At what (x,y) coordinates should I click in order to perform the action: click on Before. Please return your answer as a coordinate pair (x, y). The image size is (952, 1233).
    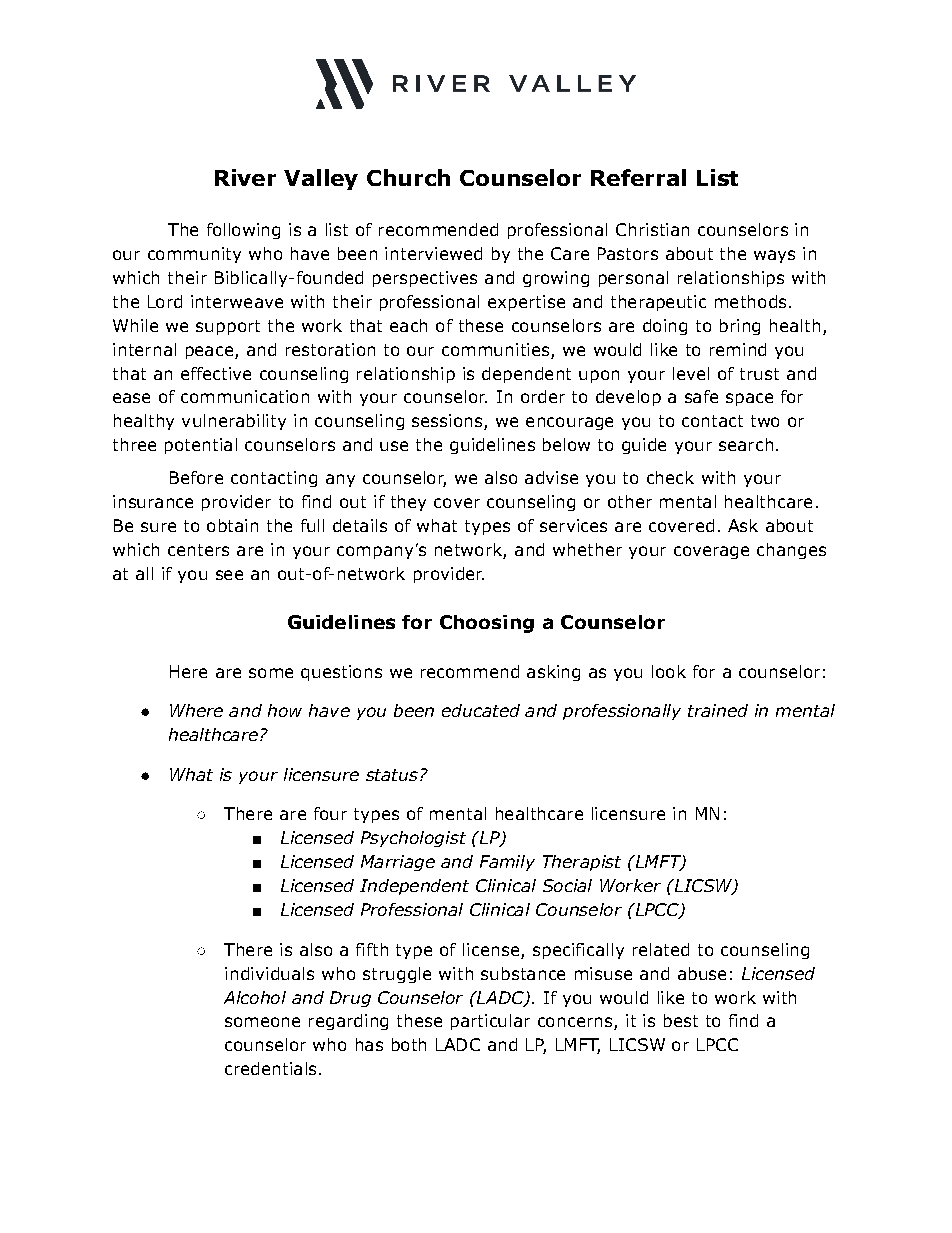
    Looking at the image, I should click on (196, 477).
